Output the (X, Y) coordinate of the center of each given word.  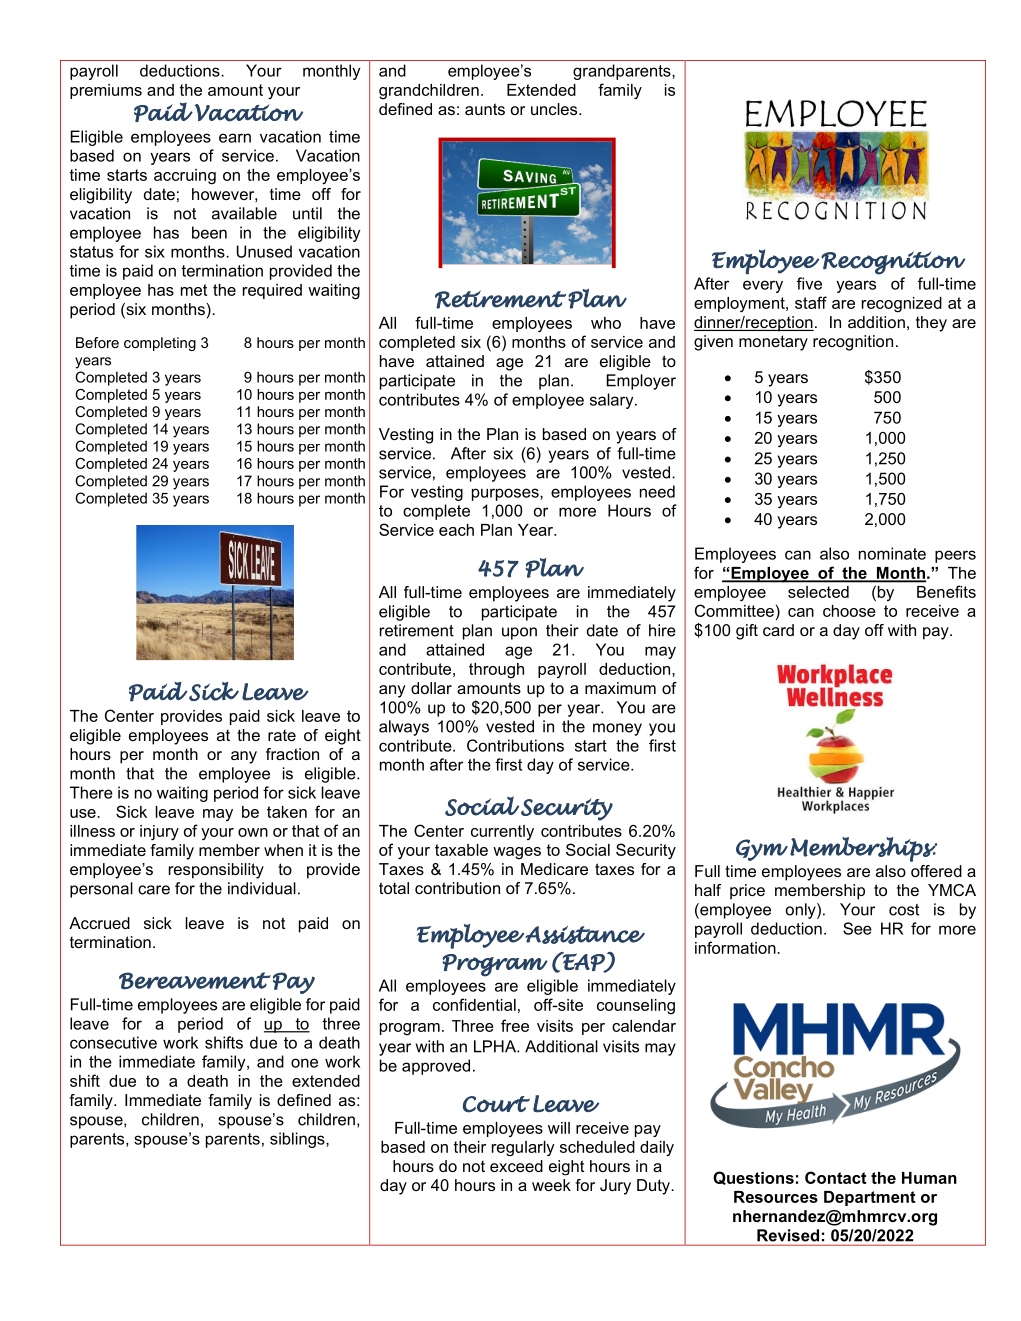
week (551, 1185)
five (809, 283)
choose (849, 611)
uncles (555, 109)
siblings (298, 1140)
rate (282, 735)
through (496, 671)
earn (235, 138)
